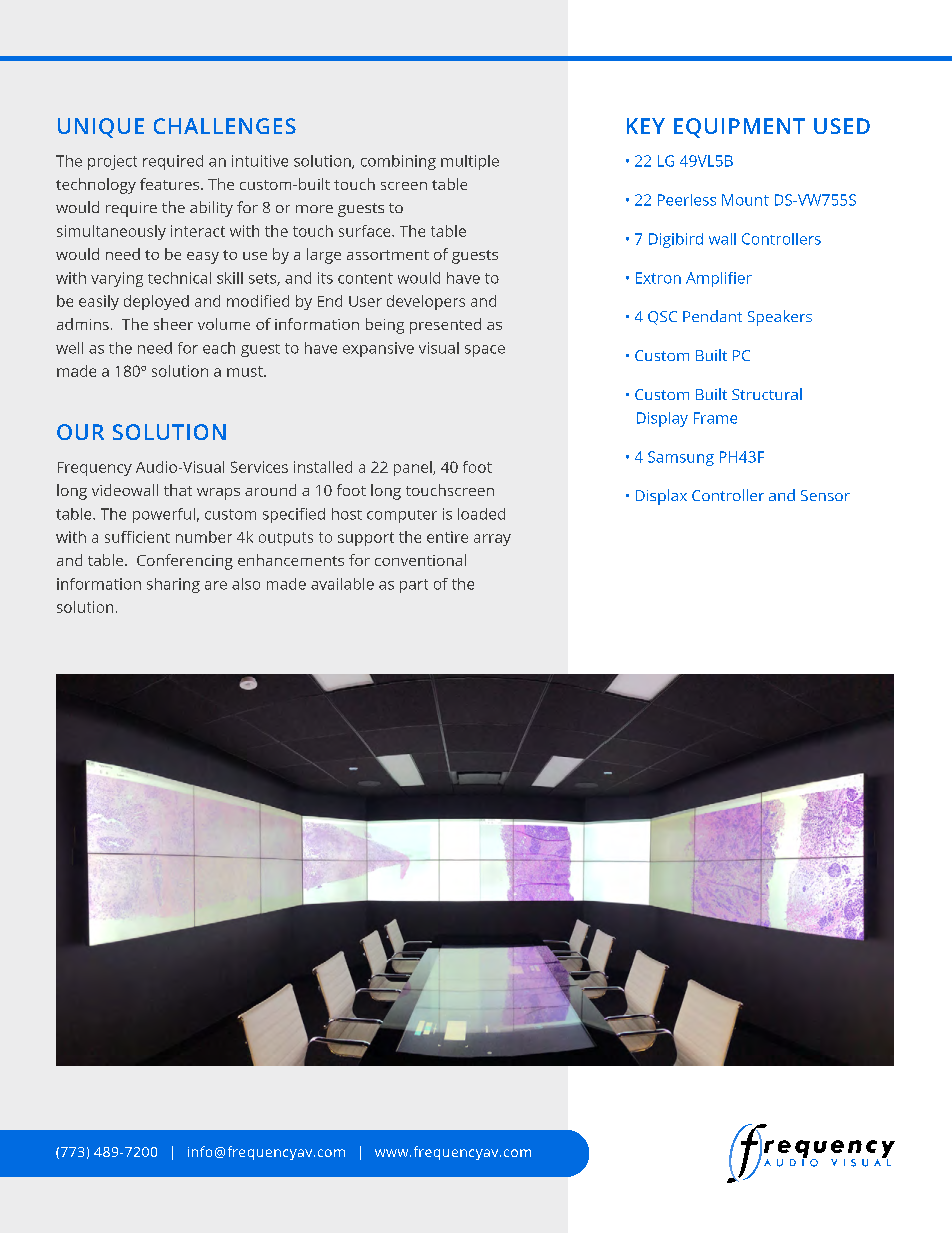 The height and width of the screenshot is (1233, 952). What do you see at coordinates (485, 351) in the screenshot?
I see `space` at bounding box center [485, 351].
